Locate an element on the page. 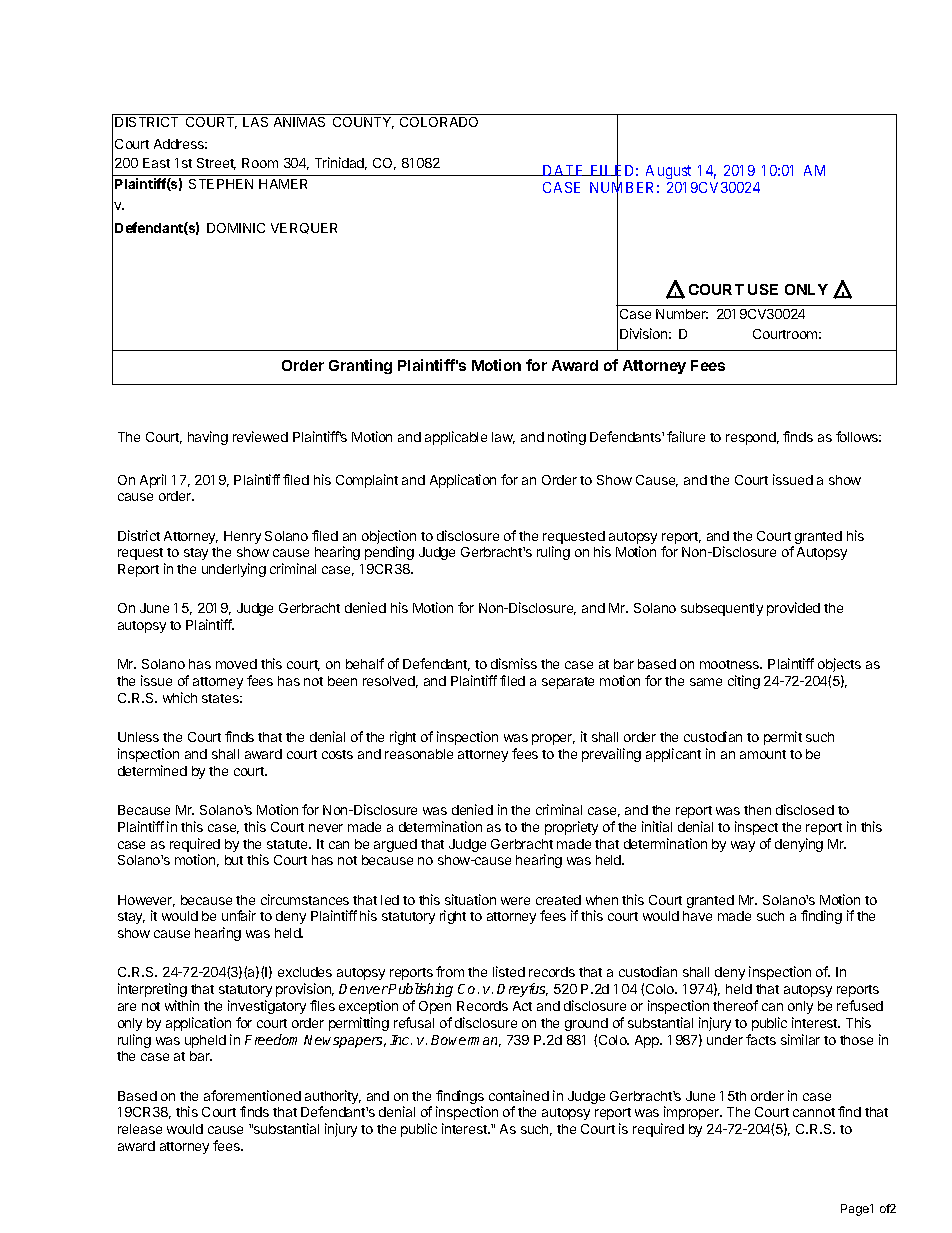 This image has width=952, height=1233. provided is located at coordinates (793, 609).
